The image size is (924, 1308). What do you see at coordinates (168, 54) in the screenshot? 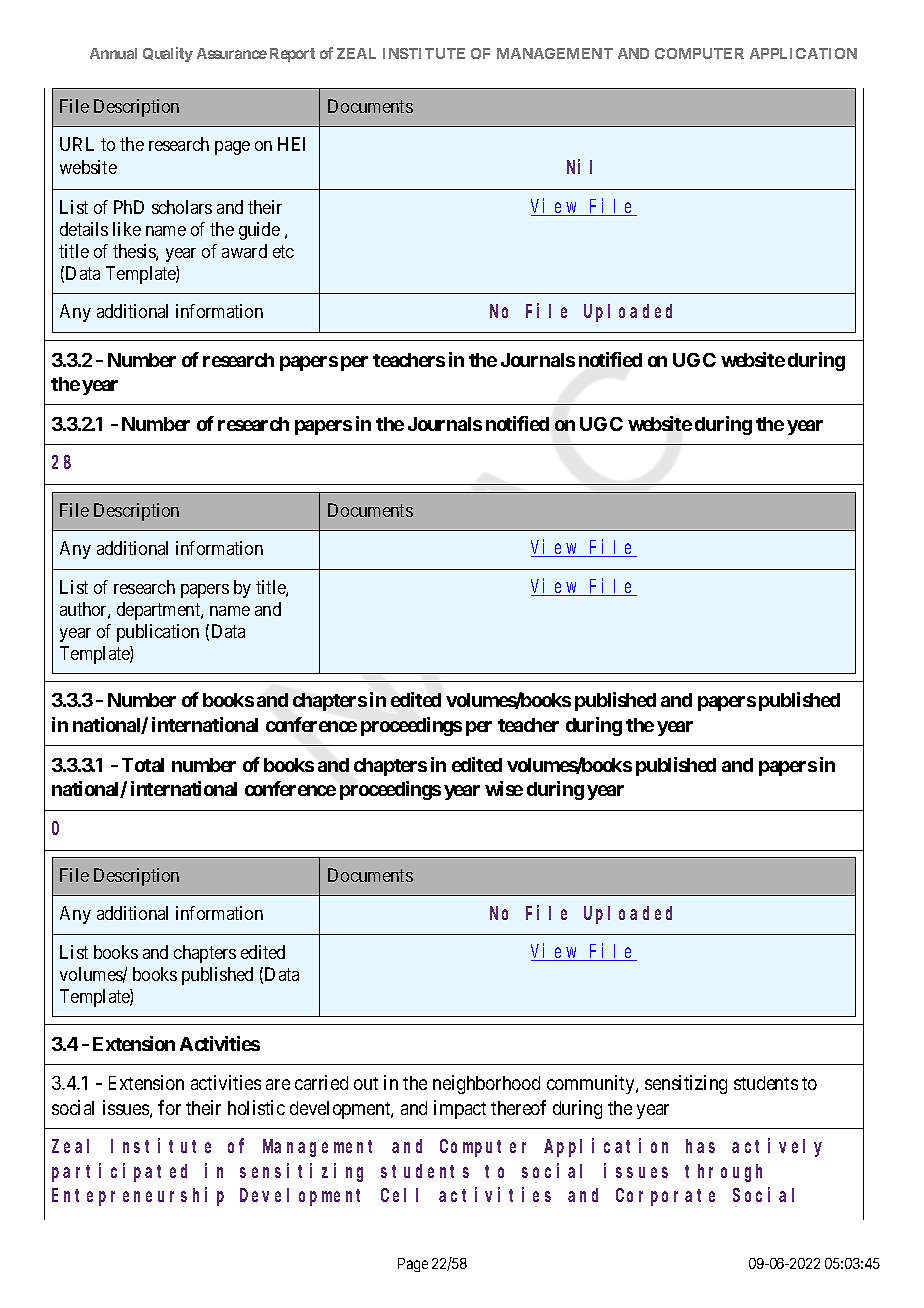
I see `Quality` at bounding box center [168, 54].
